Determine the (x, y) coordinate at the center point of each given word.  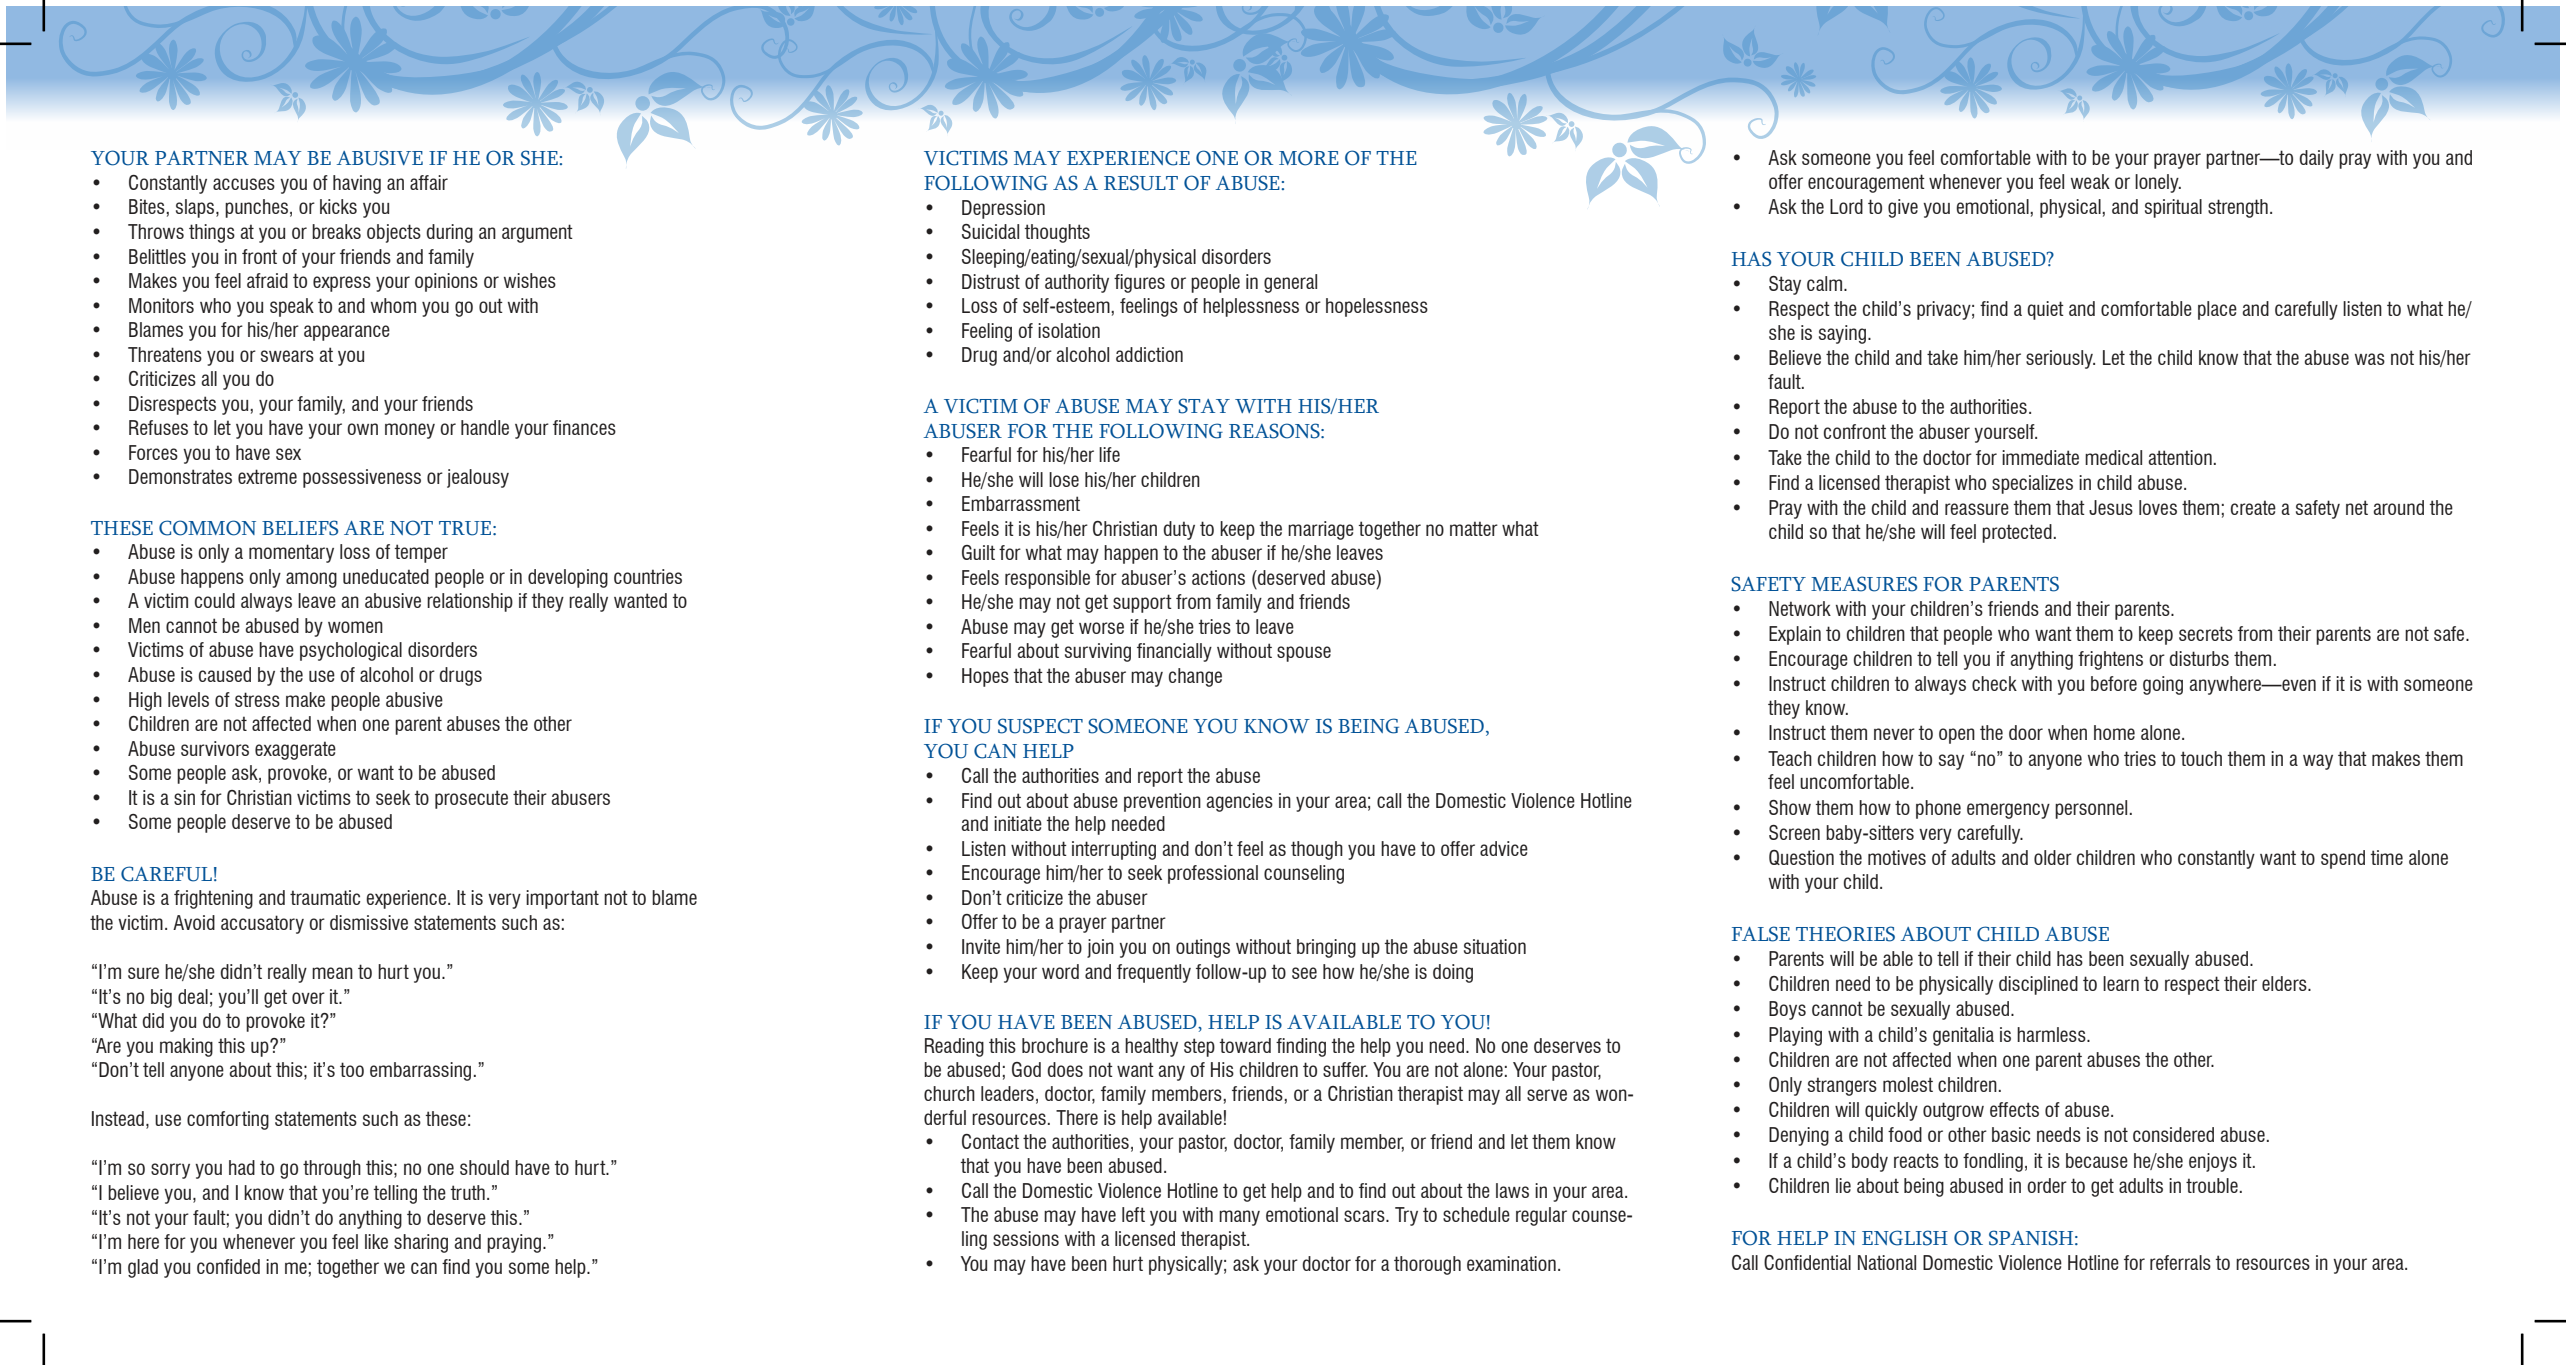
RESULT (1141, 183)
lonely (2158, 183)
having (357, 184)
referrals (2180, 1262)
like (376, 1241)
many (1239, 1218)
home (2114, 732)
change (1195, 677)
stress (257, 699)
